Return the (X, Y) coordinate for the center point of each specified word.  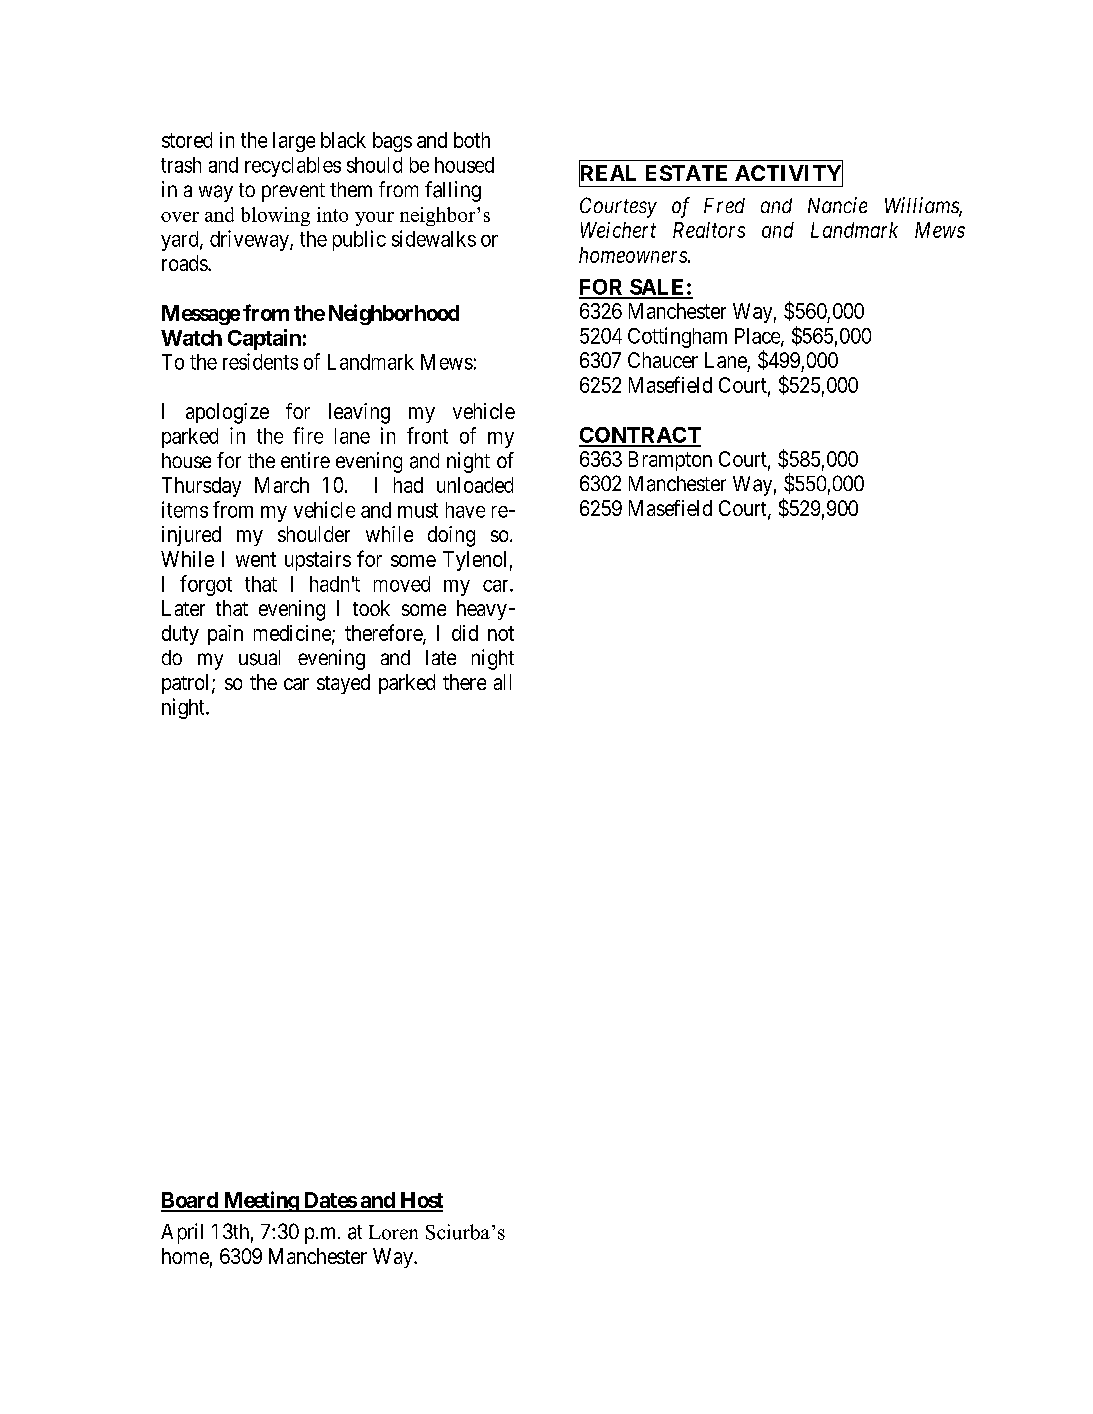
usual (259, 658)
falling (453, 191)
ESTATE (686, 173)
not (501, 633)
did (465, 633)
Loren (393, 1232)
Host (420, 1201)
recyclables (293, 167)
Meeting (260, 1201)
